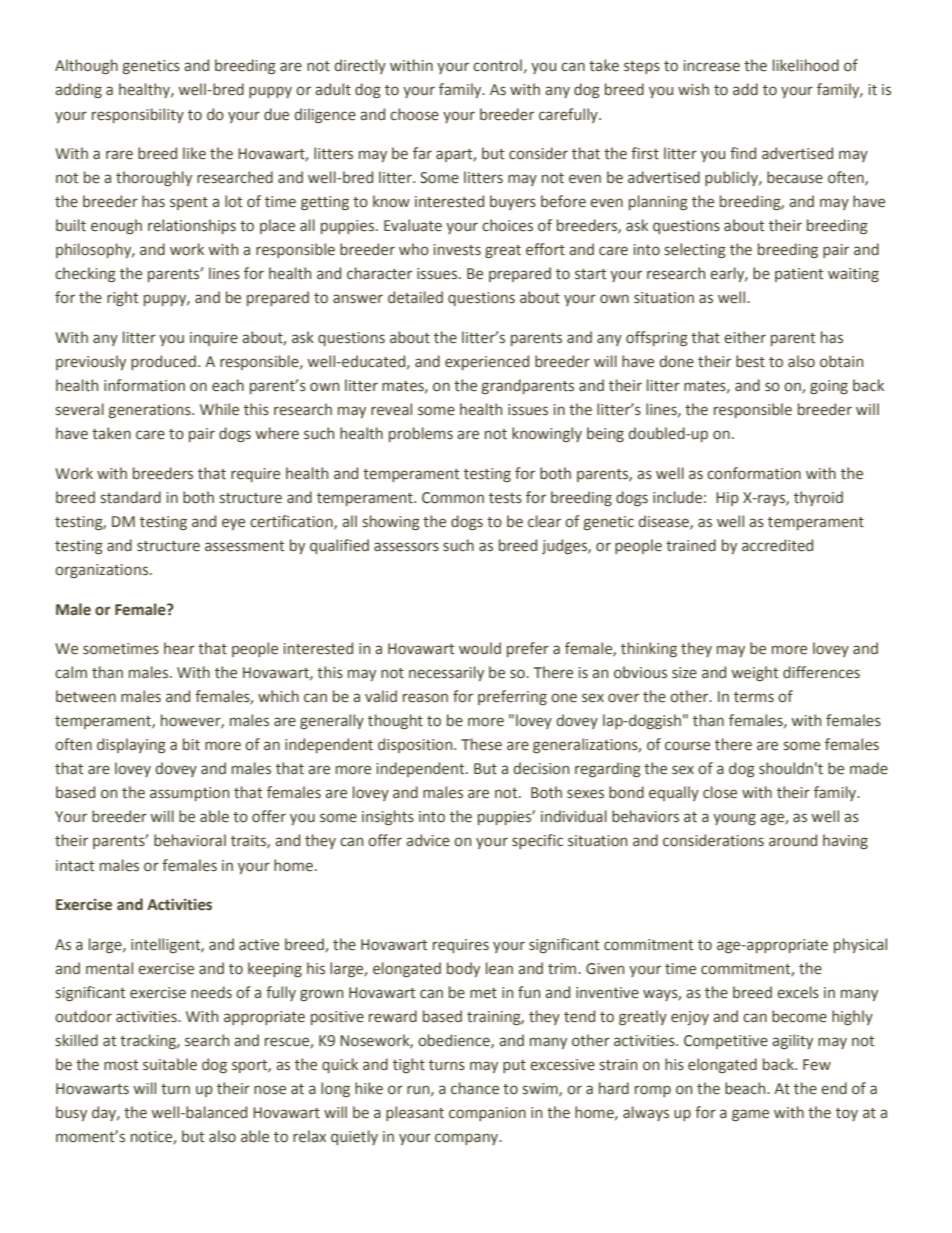 Image resolution: width=952 pixels, height=1233 pixels. I want to click on increase, so click(712, 66).
